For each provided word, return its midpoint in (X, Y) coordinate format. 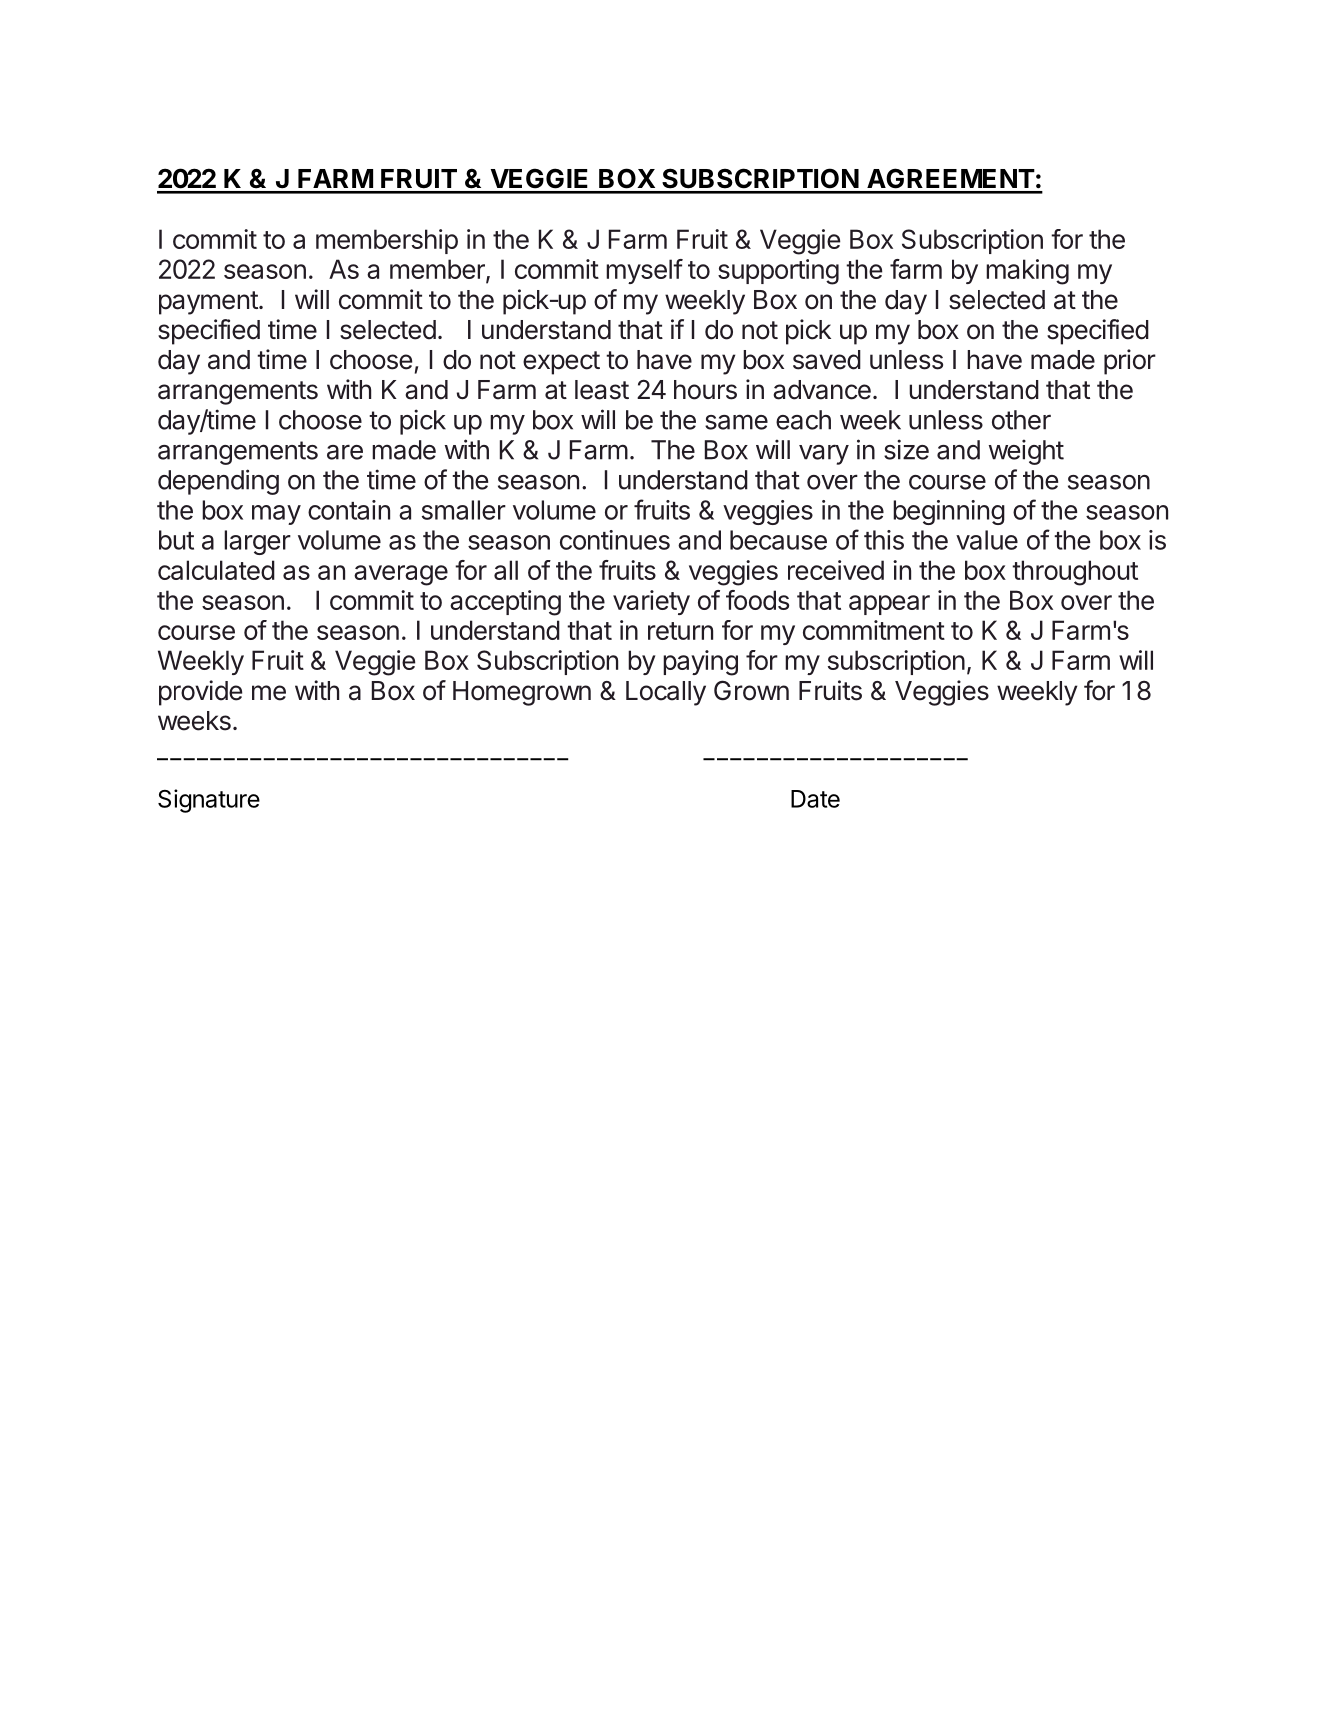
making (1027, 272)
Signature (209, 801)
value (987, 540)
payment (208, 303)
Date (815, 799)
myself (644, 271)
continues (615, 540)
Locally (666, 693)
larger (257, 542)
